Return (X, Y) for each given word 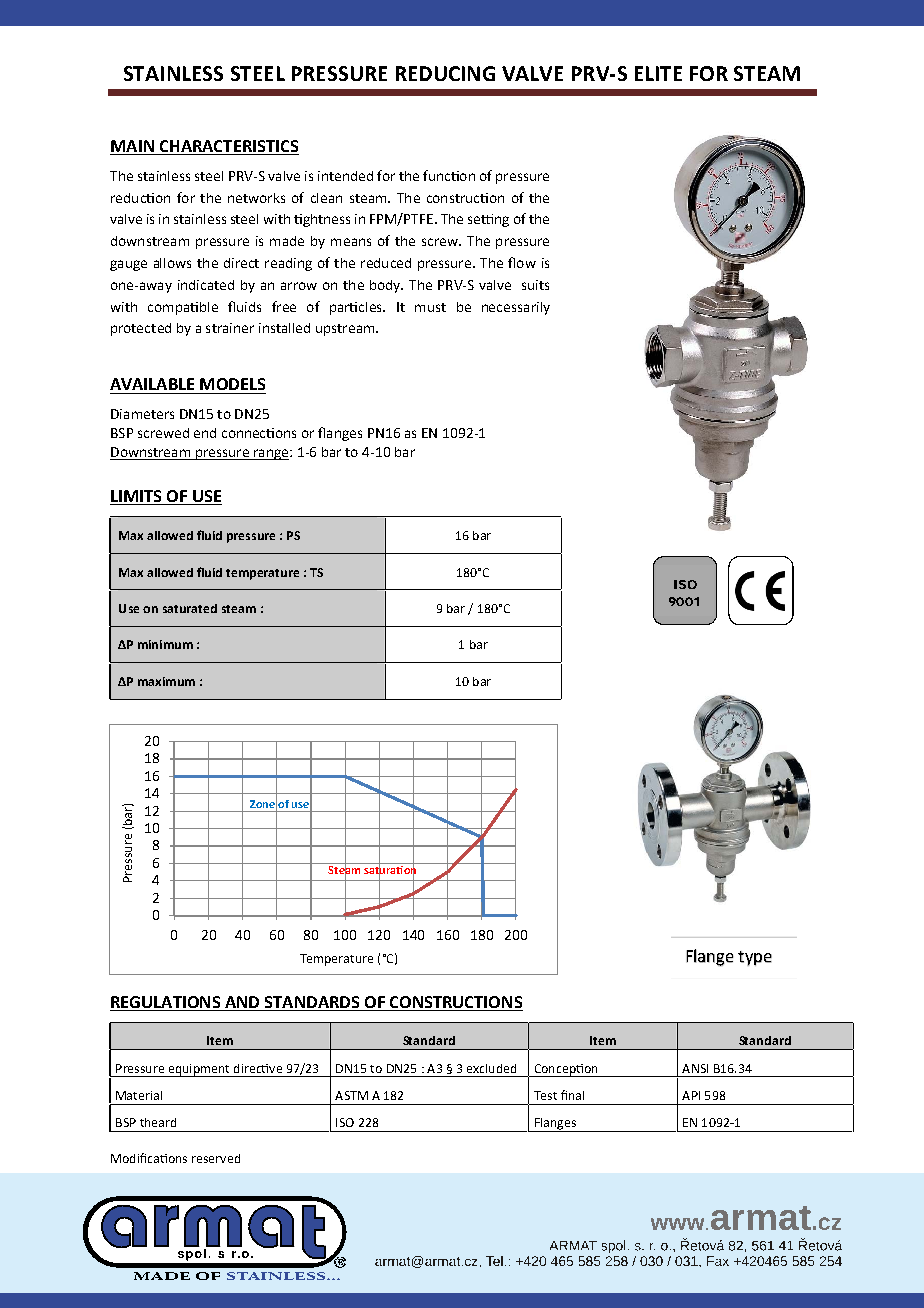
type (755, 958)
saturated (190, 608)
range (271, 454)
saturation (390, 869)
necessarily (516, 308)
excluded (491, 1068)
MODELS (232, 384)
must (430, 307)
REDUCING (445, 73)
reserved (216, 1158)
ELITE (658, 73)
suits (535, 285)
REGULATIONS (165, 1002)
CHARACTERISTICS (229, 146)
